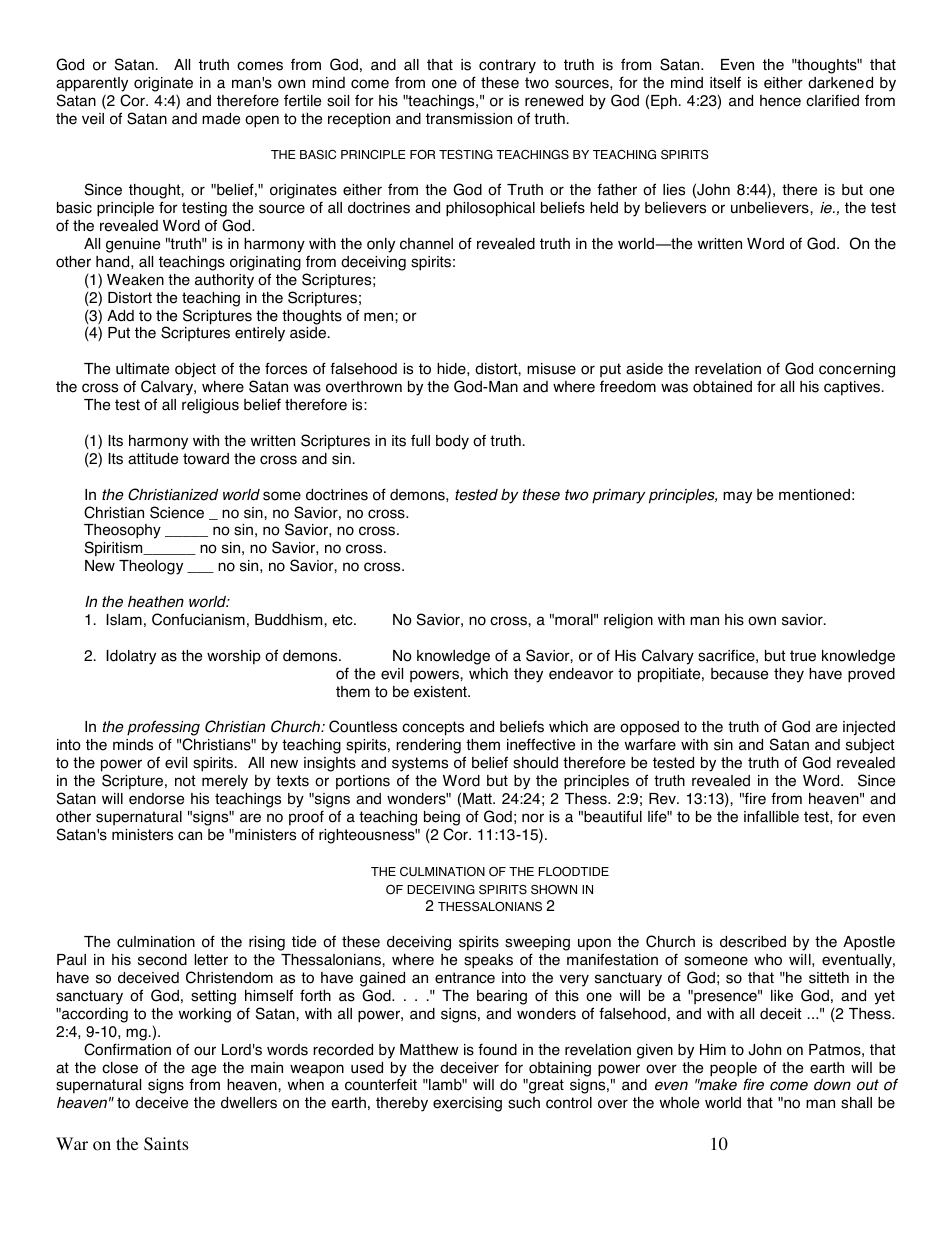 This screenshot has width=952, height=1233. What do you see at coordinates (442, 818) in the screenshot?
I see `being` at bounding box center [442, 818].
